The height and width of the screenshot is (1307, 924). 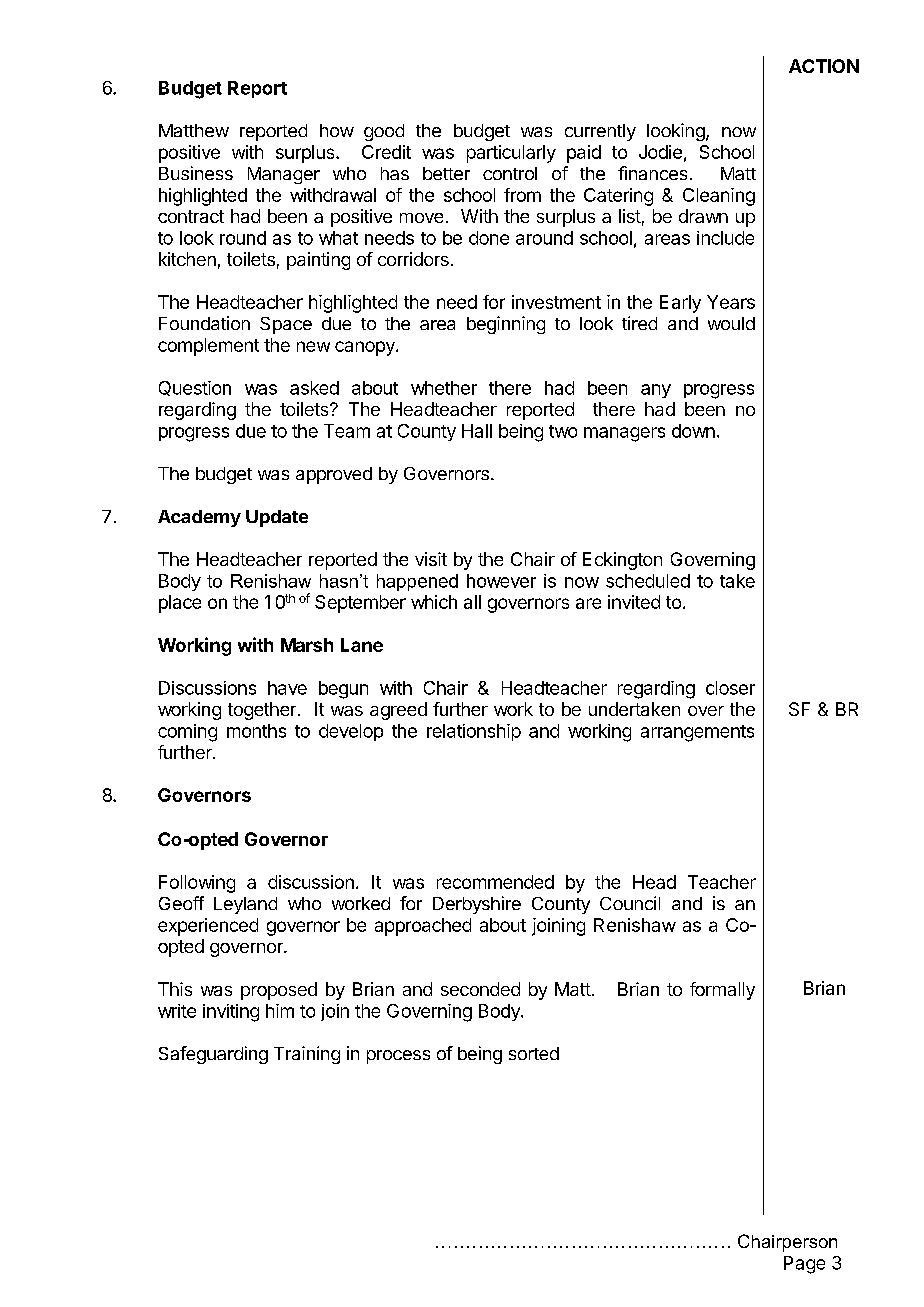 What do you see at coordinates (213, 1055) in the screenshot?
I see `Safeguarding` at bounding box center [213, 1055].
